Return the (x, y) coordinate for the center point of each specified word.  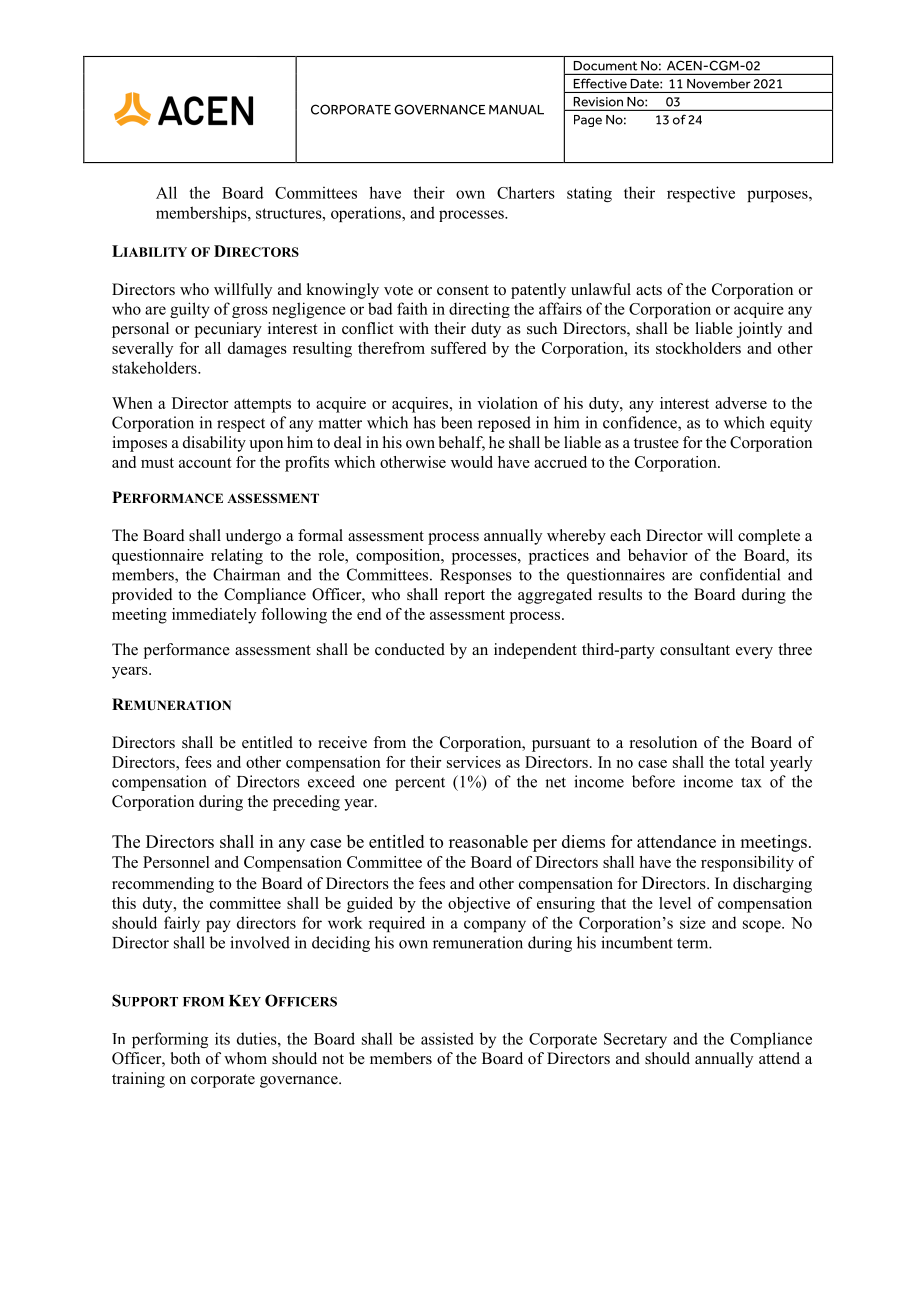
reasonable (488, 841)
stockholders (698, 348)
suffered (458, 348)
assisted (447, 1038)
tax (751, 782)
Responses (476, 576)
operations (367, 214)
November (719, 84)
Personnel (176, 862)
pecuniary (228, 330)
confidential (740, 574)
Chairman (246, 574)
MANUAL (516, 110)
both (185, 1058)
